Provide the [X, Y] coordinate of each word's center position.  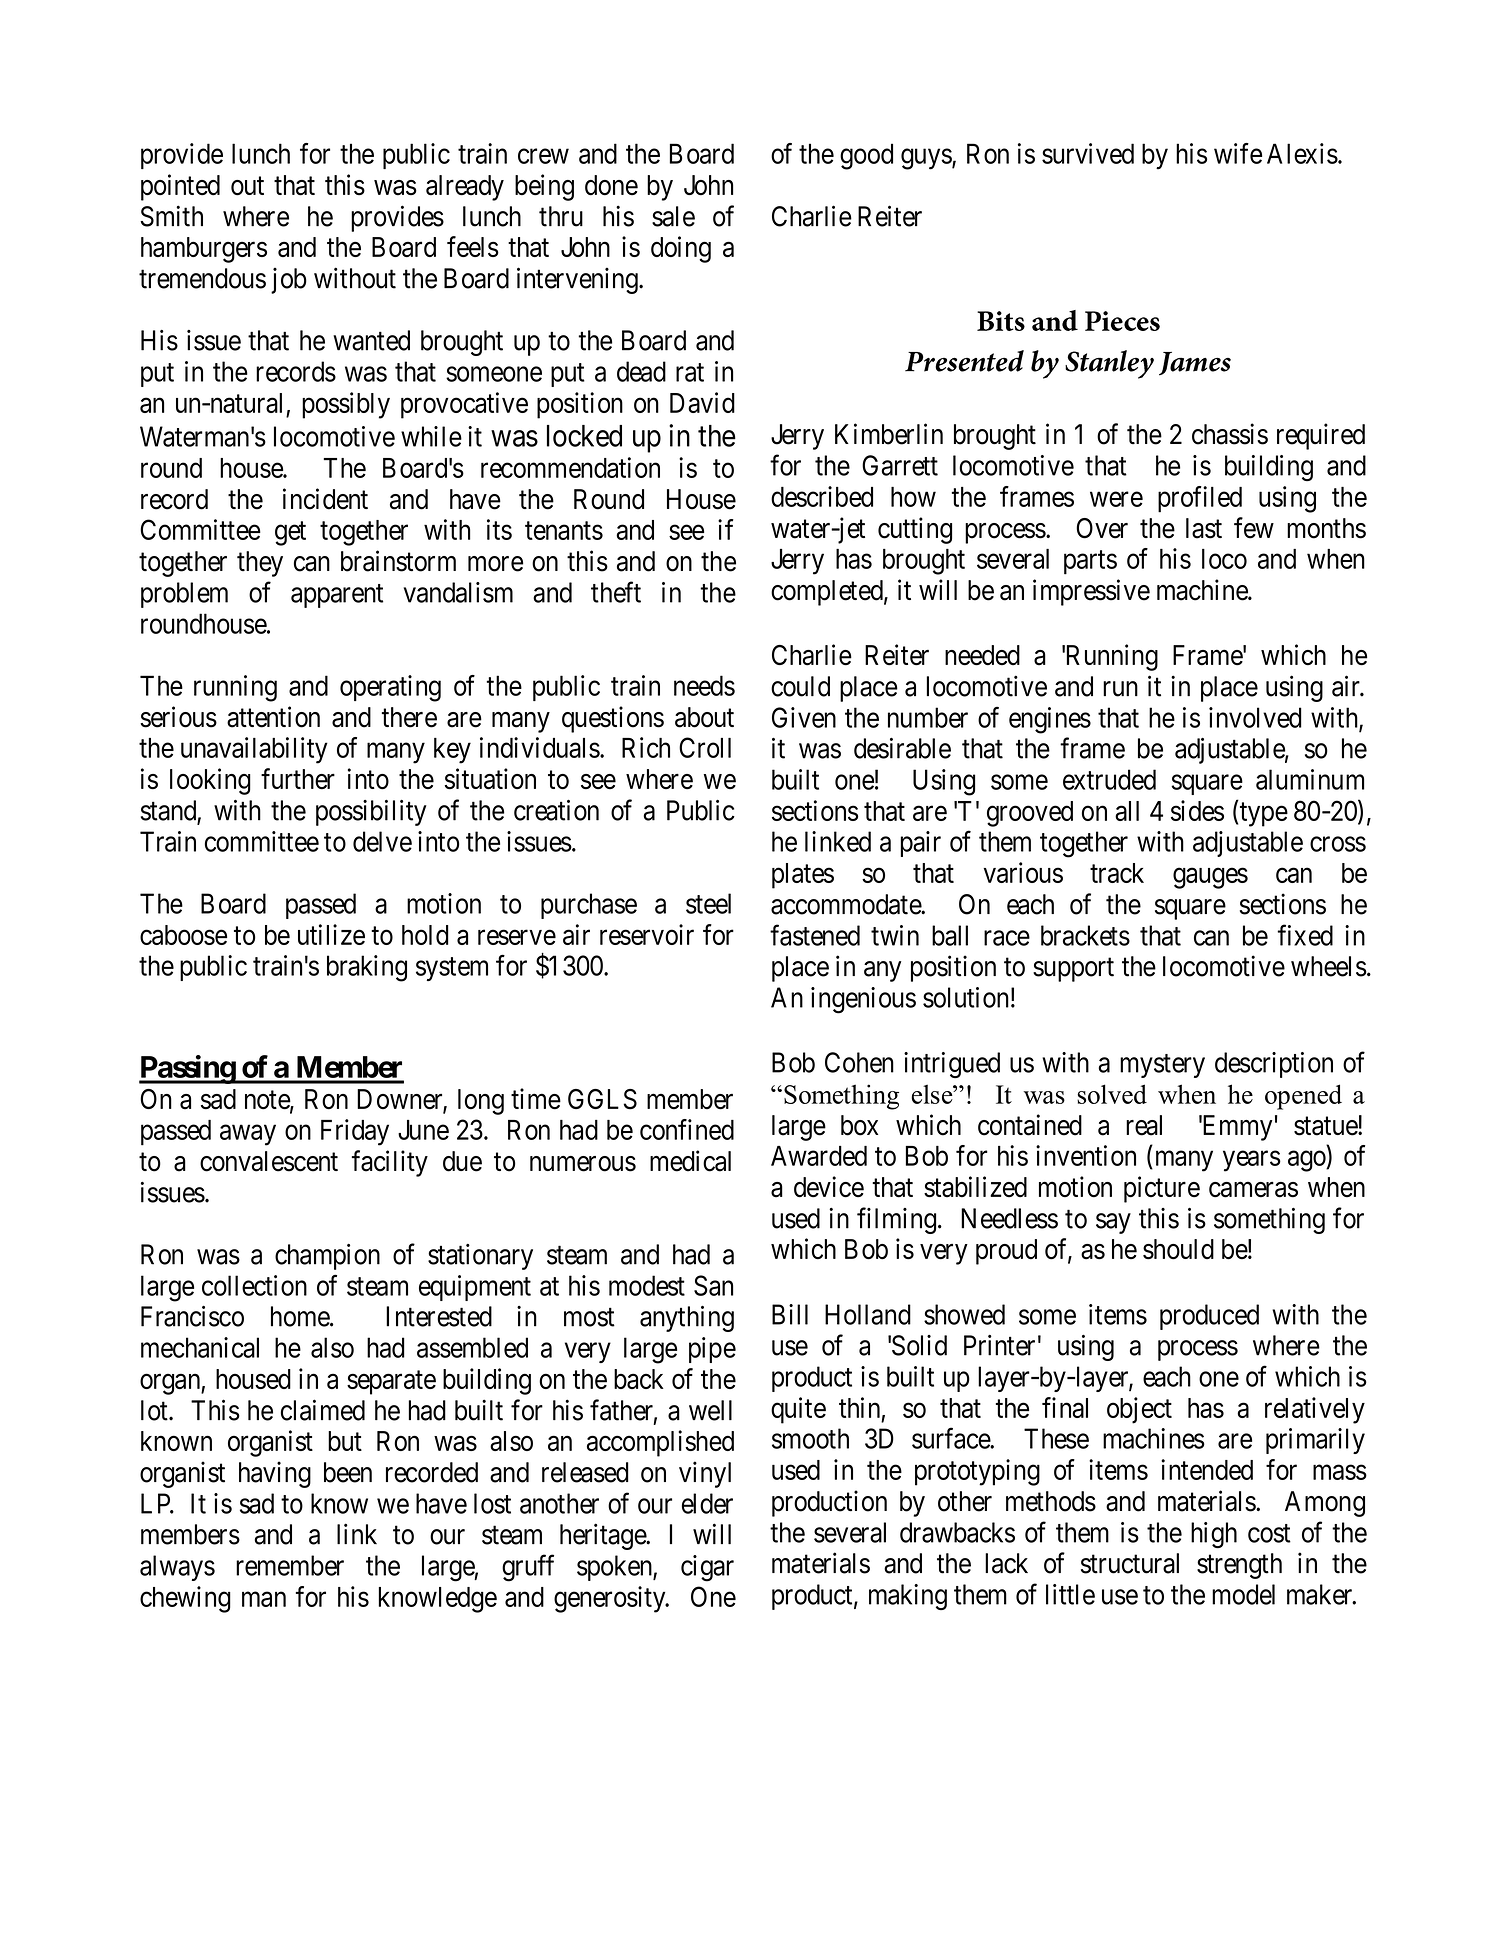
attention [273, 717]
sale [673, 216]
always [177, 1568]
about [704, 717]
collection [254, 1285]
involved [1255, 717]
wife [1238, 153]
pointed [180, 187]
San [713, 1285]
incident [325, 499]
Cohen [859, 1062]
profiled [1200, 499]
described [822, 496]
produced [1209, 1317]
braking [367, 968]
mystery [1162, 1066]
